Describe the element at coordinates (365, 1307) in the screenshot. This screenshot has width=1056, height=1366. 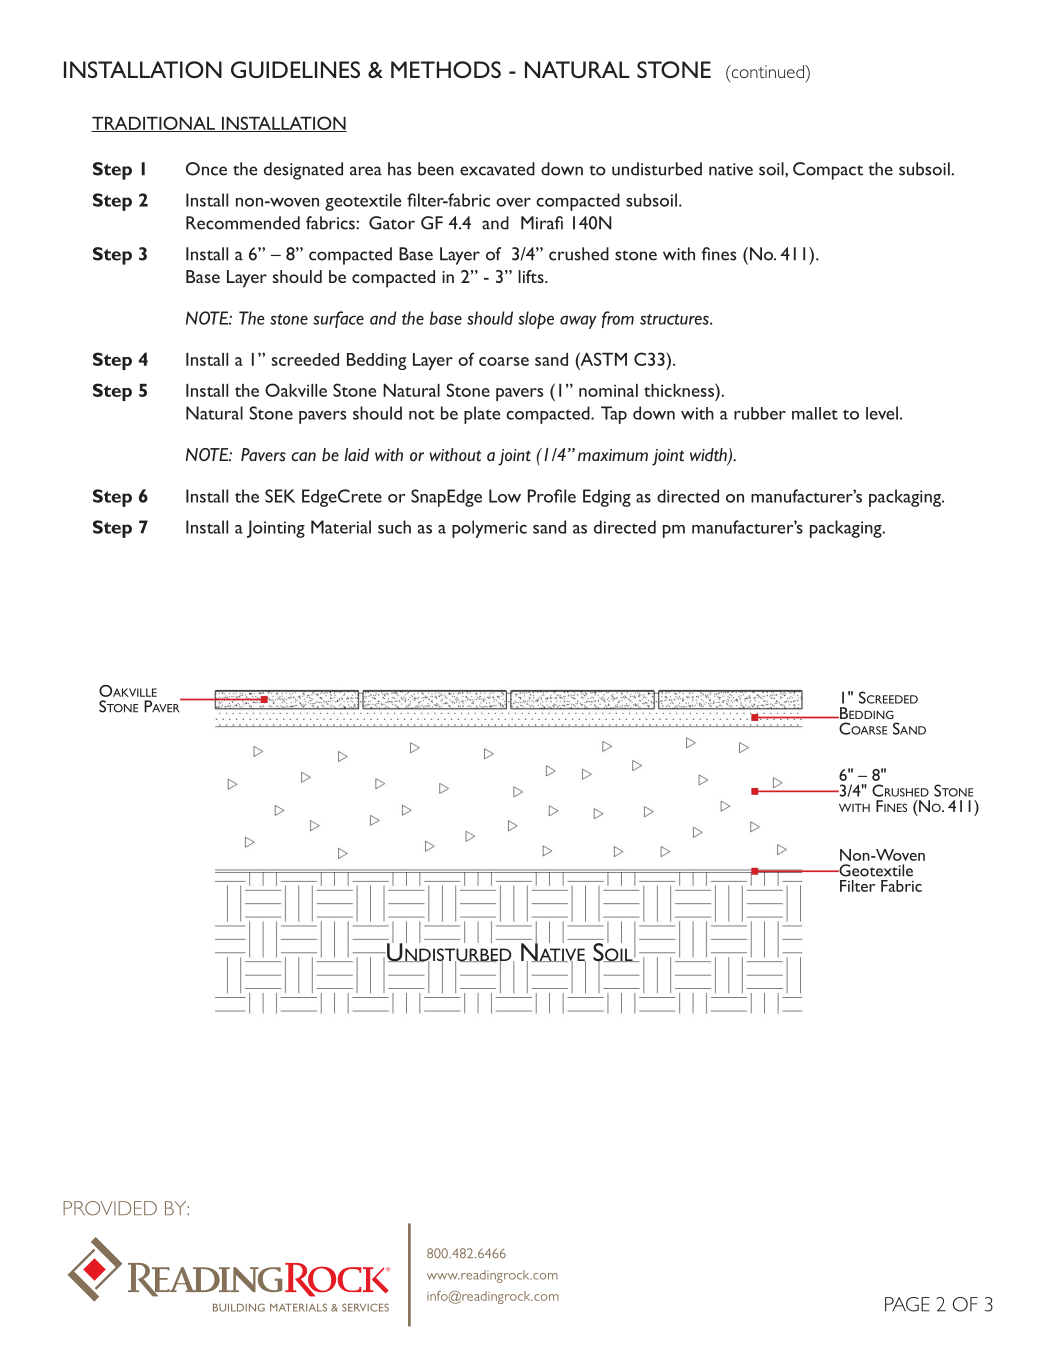
I see `SERVICES` at that location.
